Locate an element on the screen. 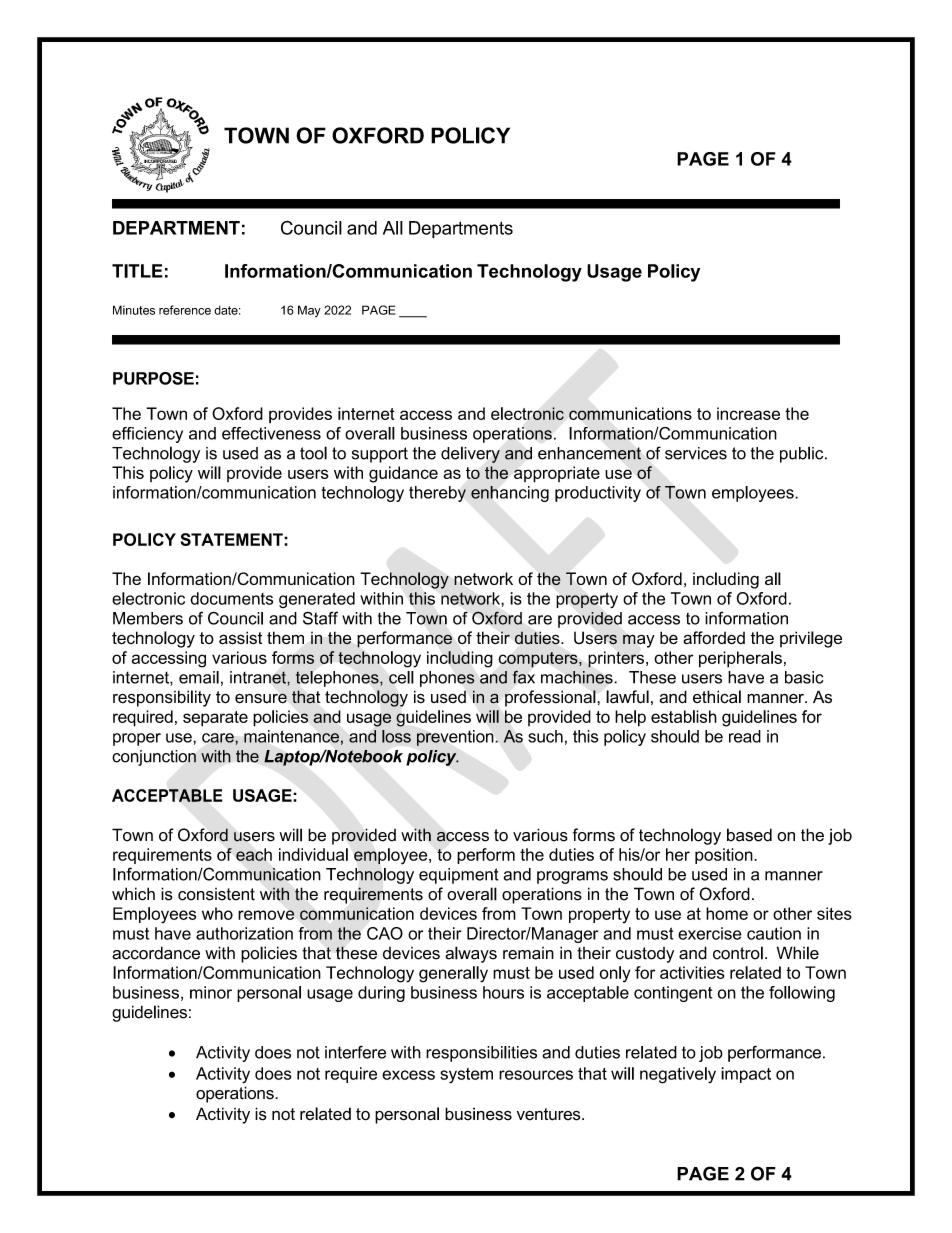 This screenshot has width=952, height=1233. afforded is located at coordinates (714, 637).
